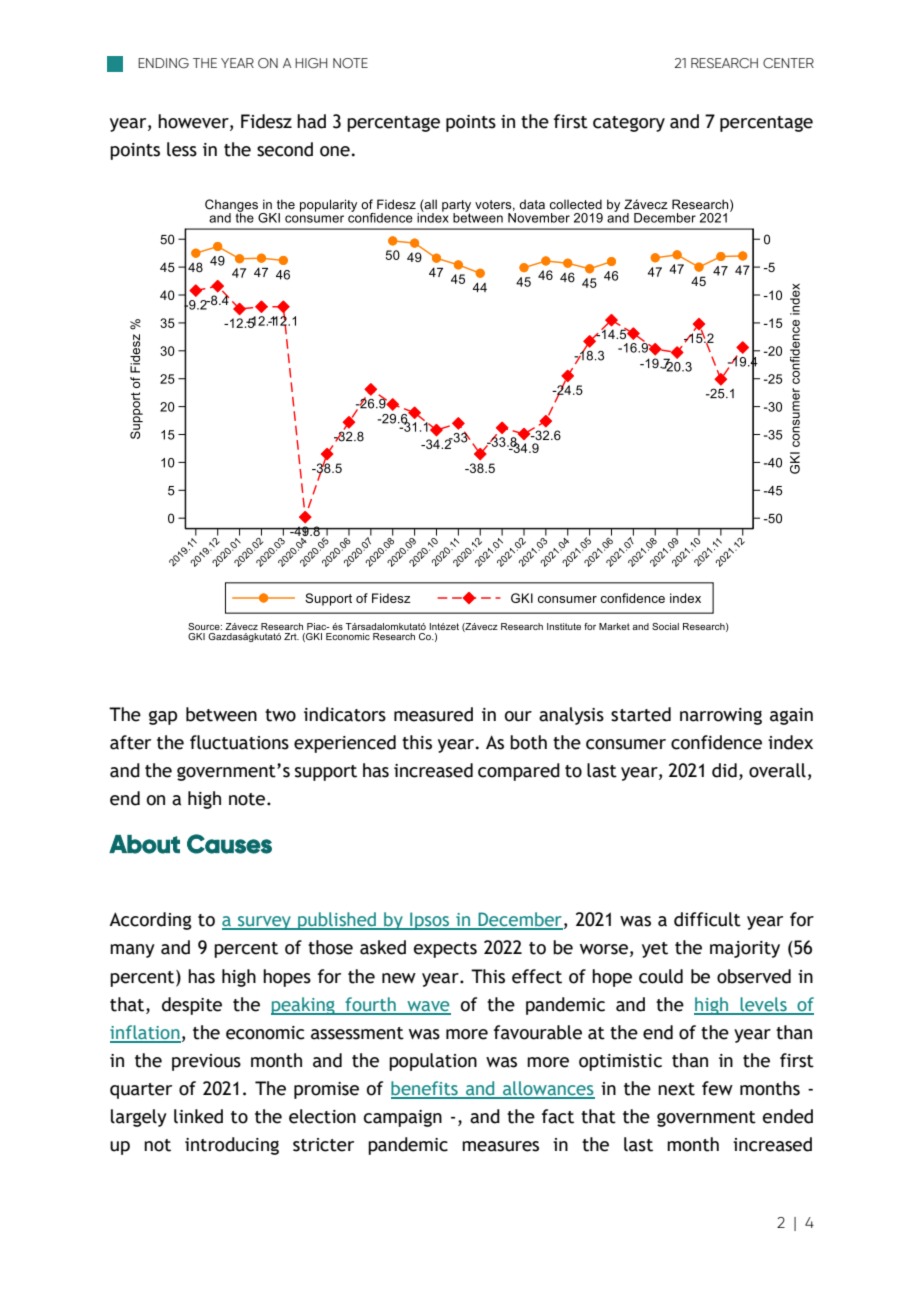 The height and width of the document is (1308, 924). Describe the element at coordinates (433, 714) in the document. I see `measured` at that location.
